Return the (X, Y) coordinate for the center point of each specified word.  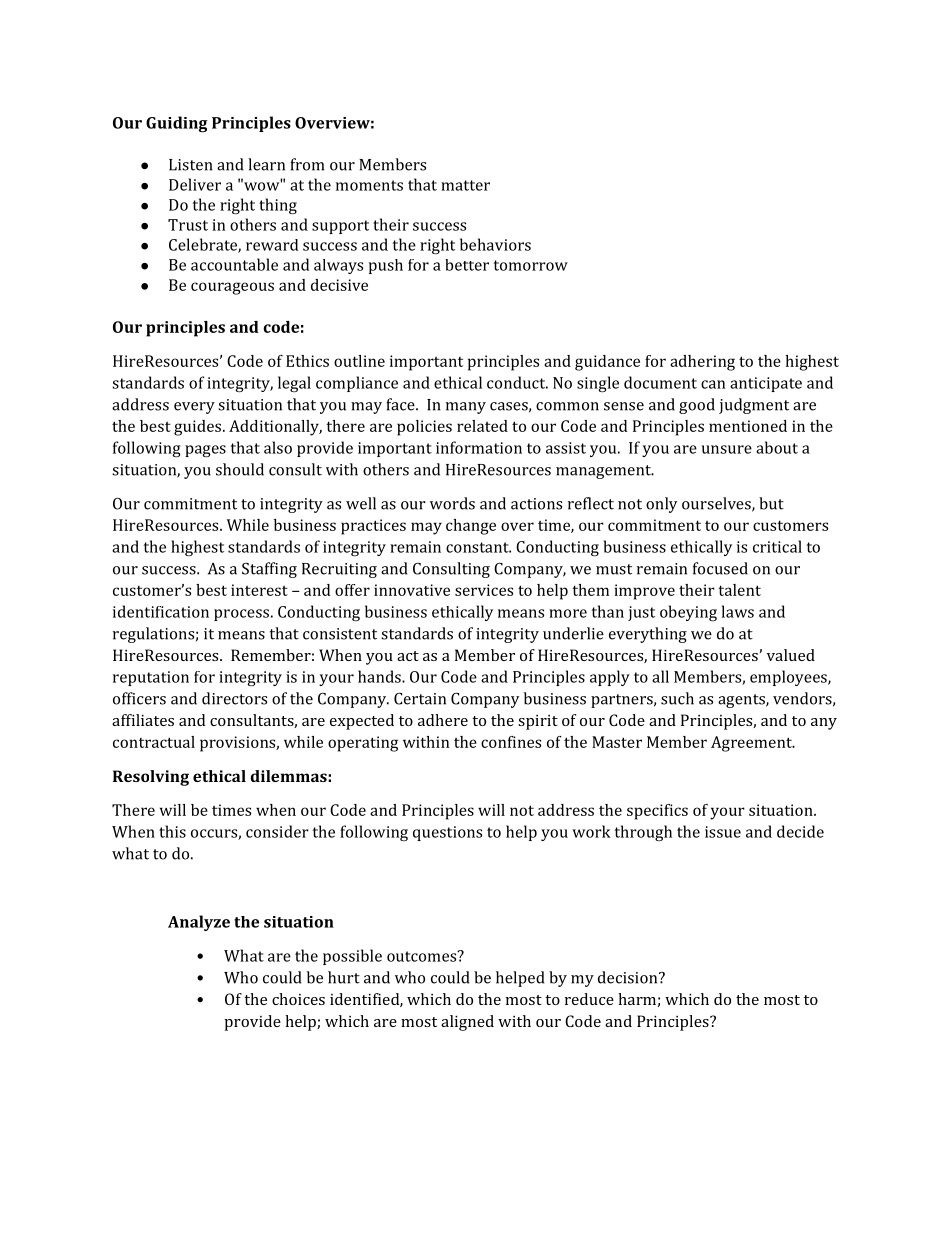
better (467, 265)
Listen (190, 165)
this (172, 831)
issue (723, 832)
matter (465, 185)
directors (234, 698)
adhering (702, 363)
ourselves (717, 504)
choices (298, 999)
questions (447, 833)
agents (742, 701)
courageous (232, 288)
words (452, 503)
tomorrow (531, 265)
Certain (420, 698)
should (240, 469)
